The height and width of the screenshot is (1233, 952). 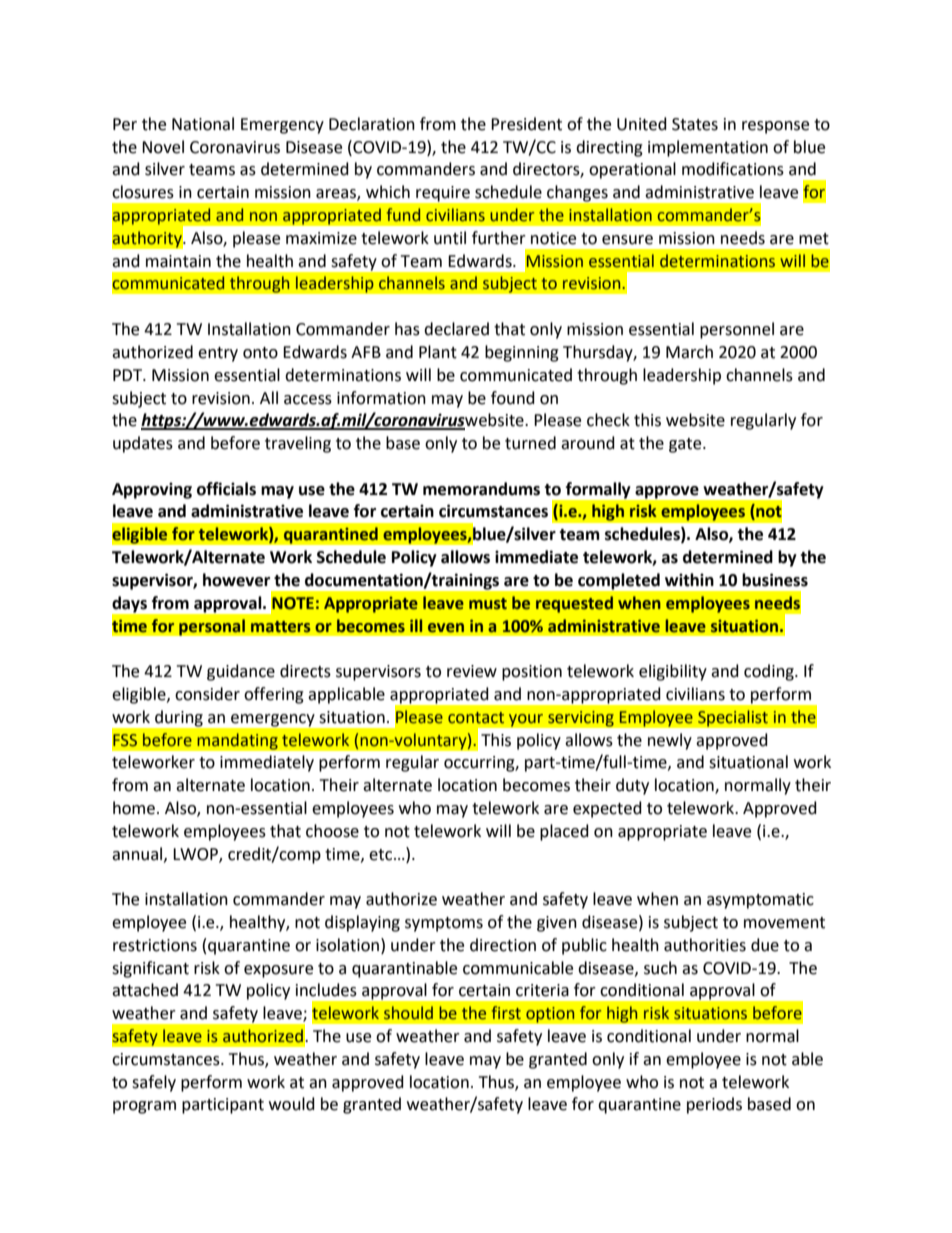 I want to click on personnel, so click(x=737, y=330).
